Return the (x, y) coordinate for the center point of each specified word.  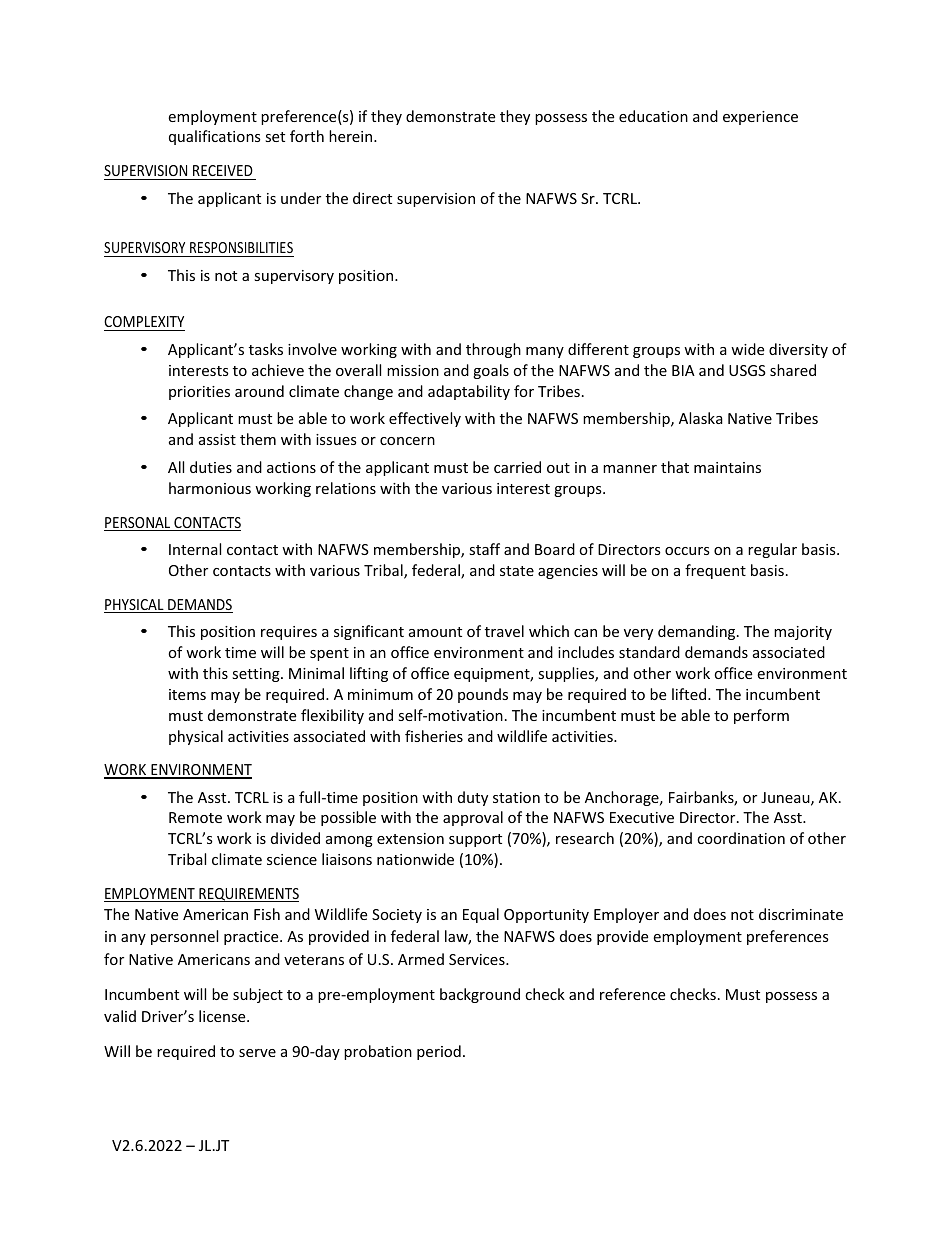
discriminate (801, 914)
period (439, 1052)
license (223, 1016)
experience (760, 118)
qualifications (215, 137)
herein (352, 136)
